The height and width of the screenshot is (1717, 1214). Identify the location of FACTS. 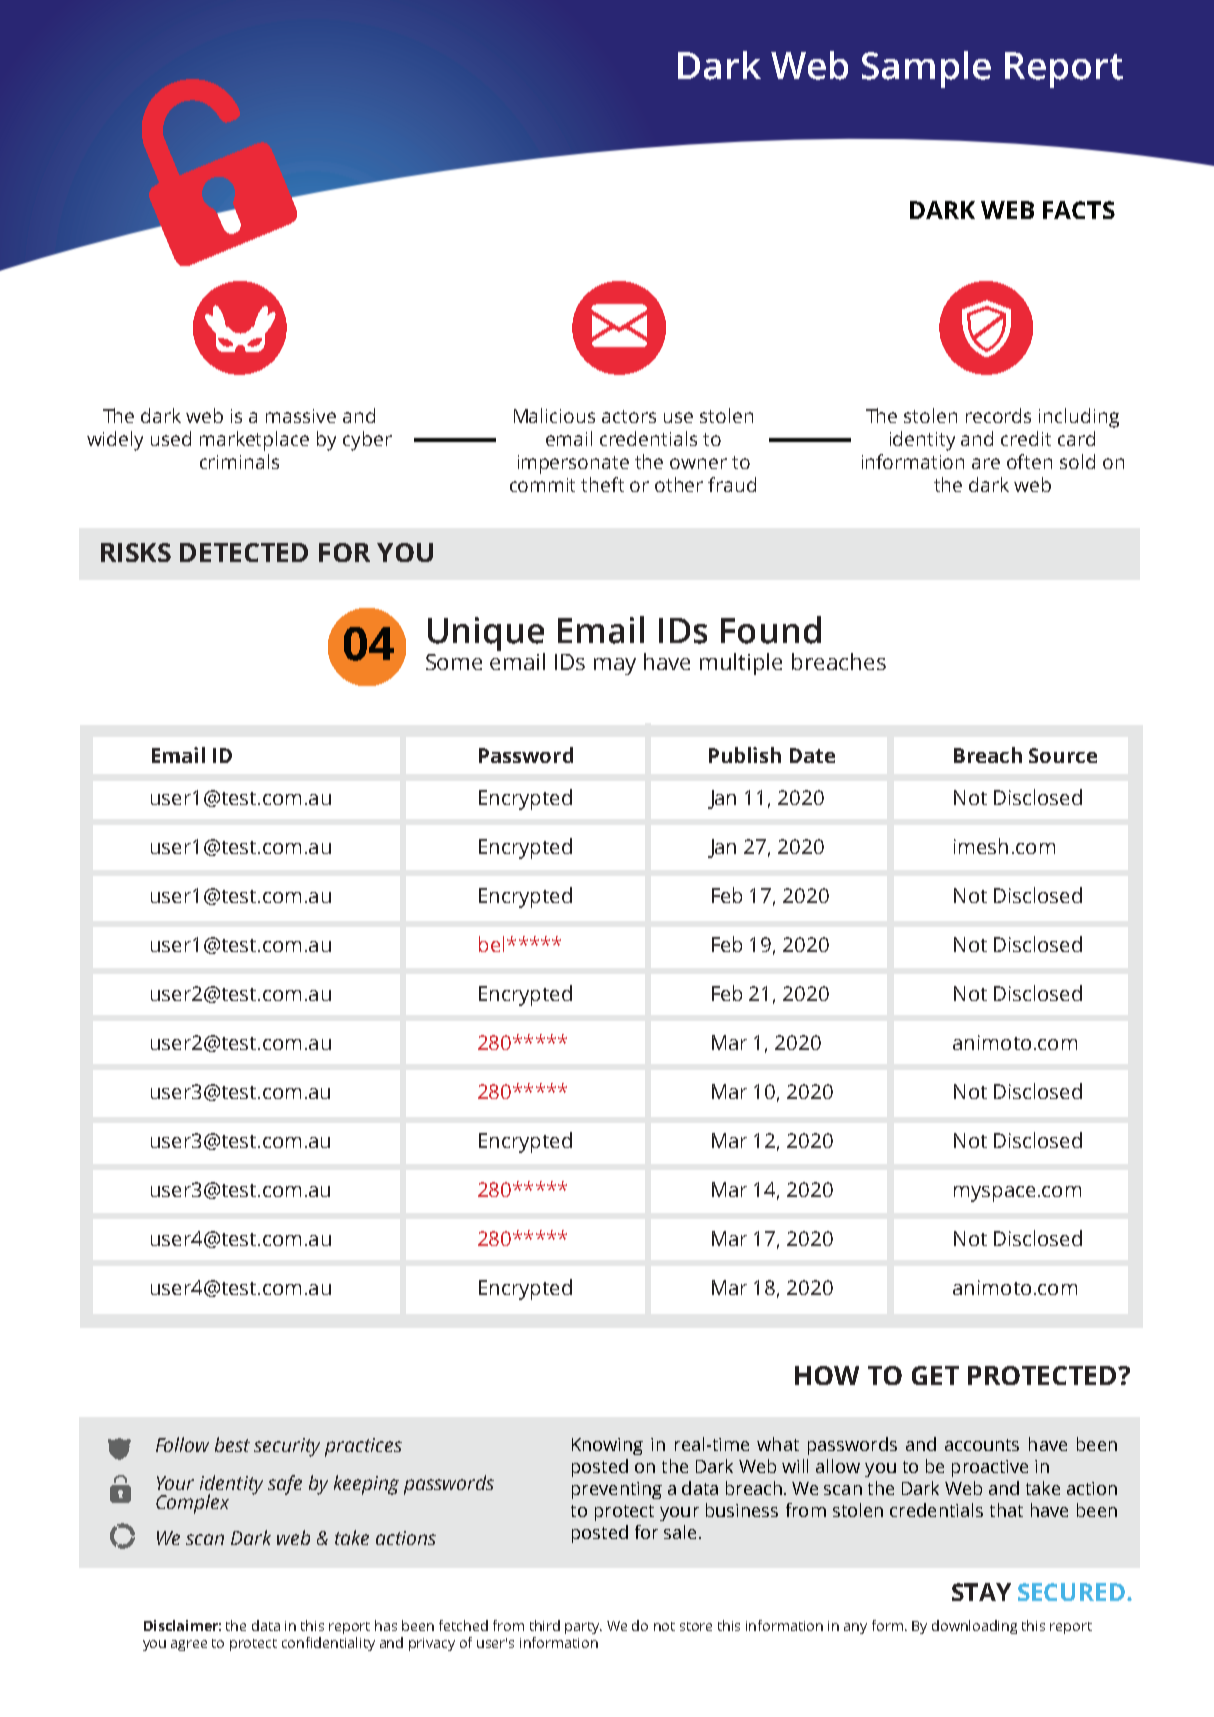
(1079, 210).
